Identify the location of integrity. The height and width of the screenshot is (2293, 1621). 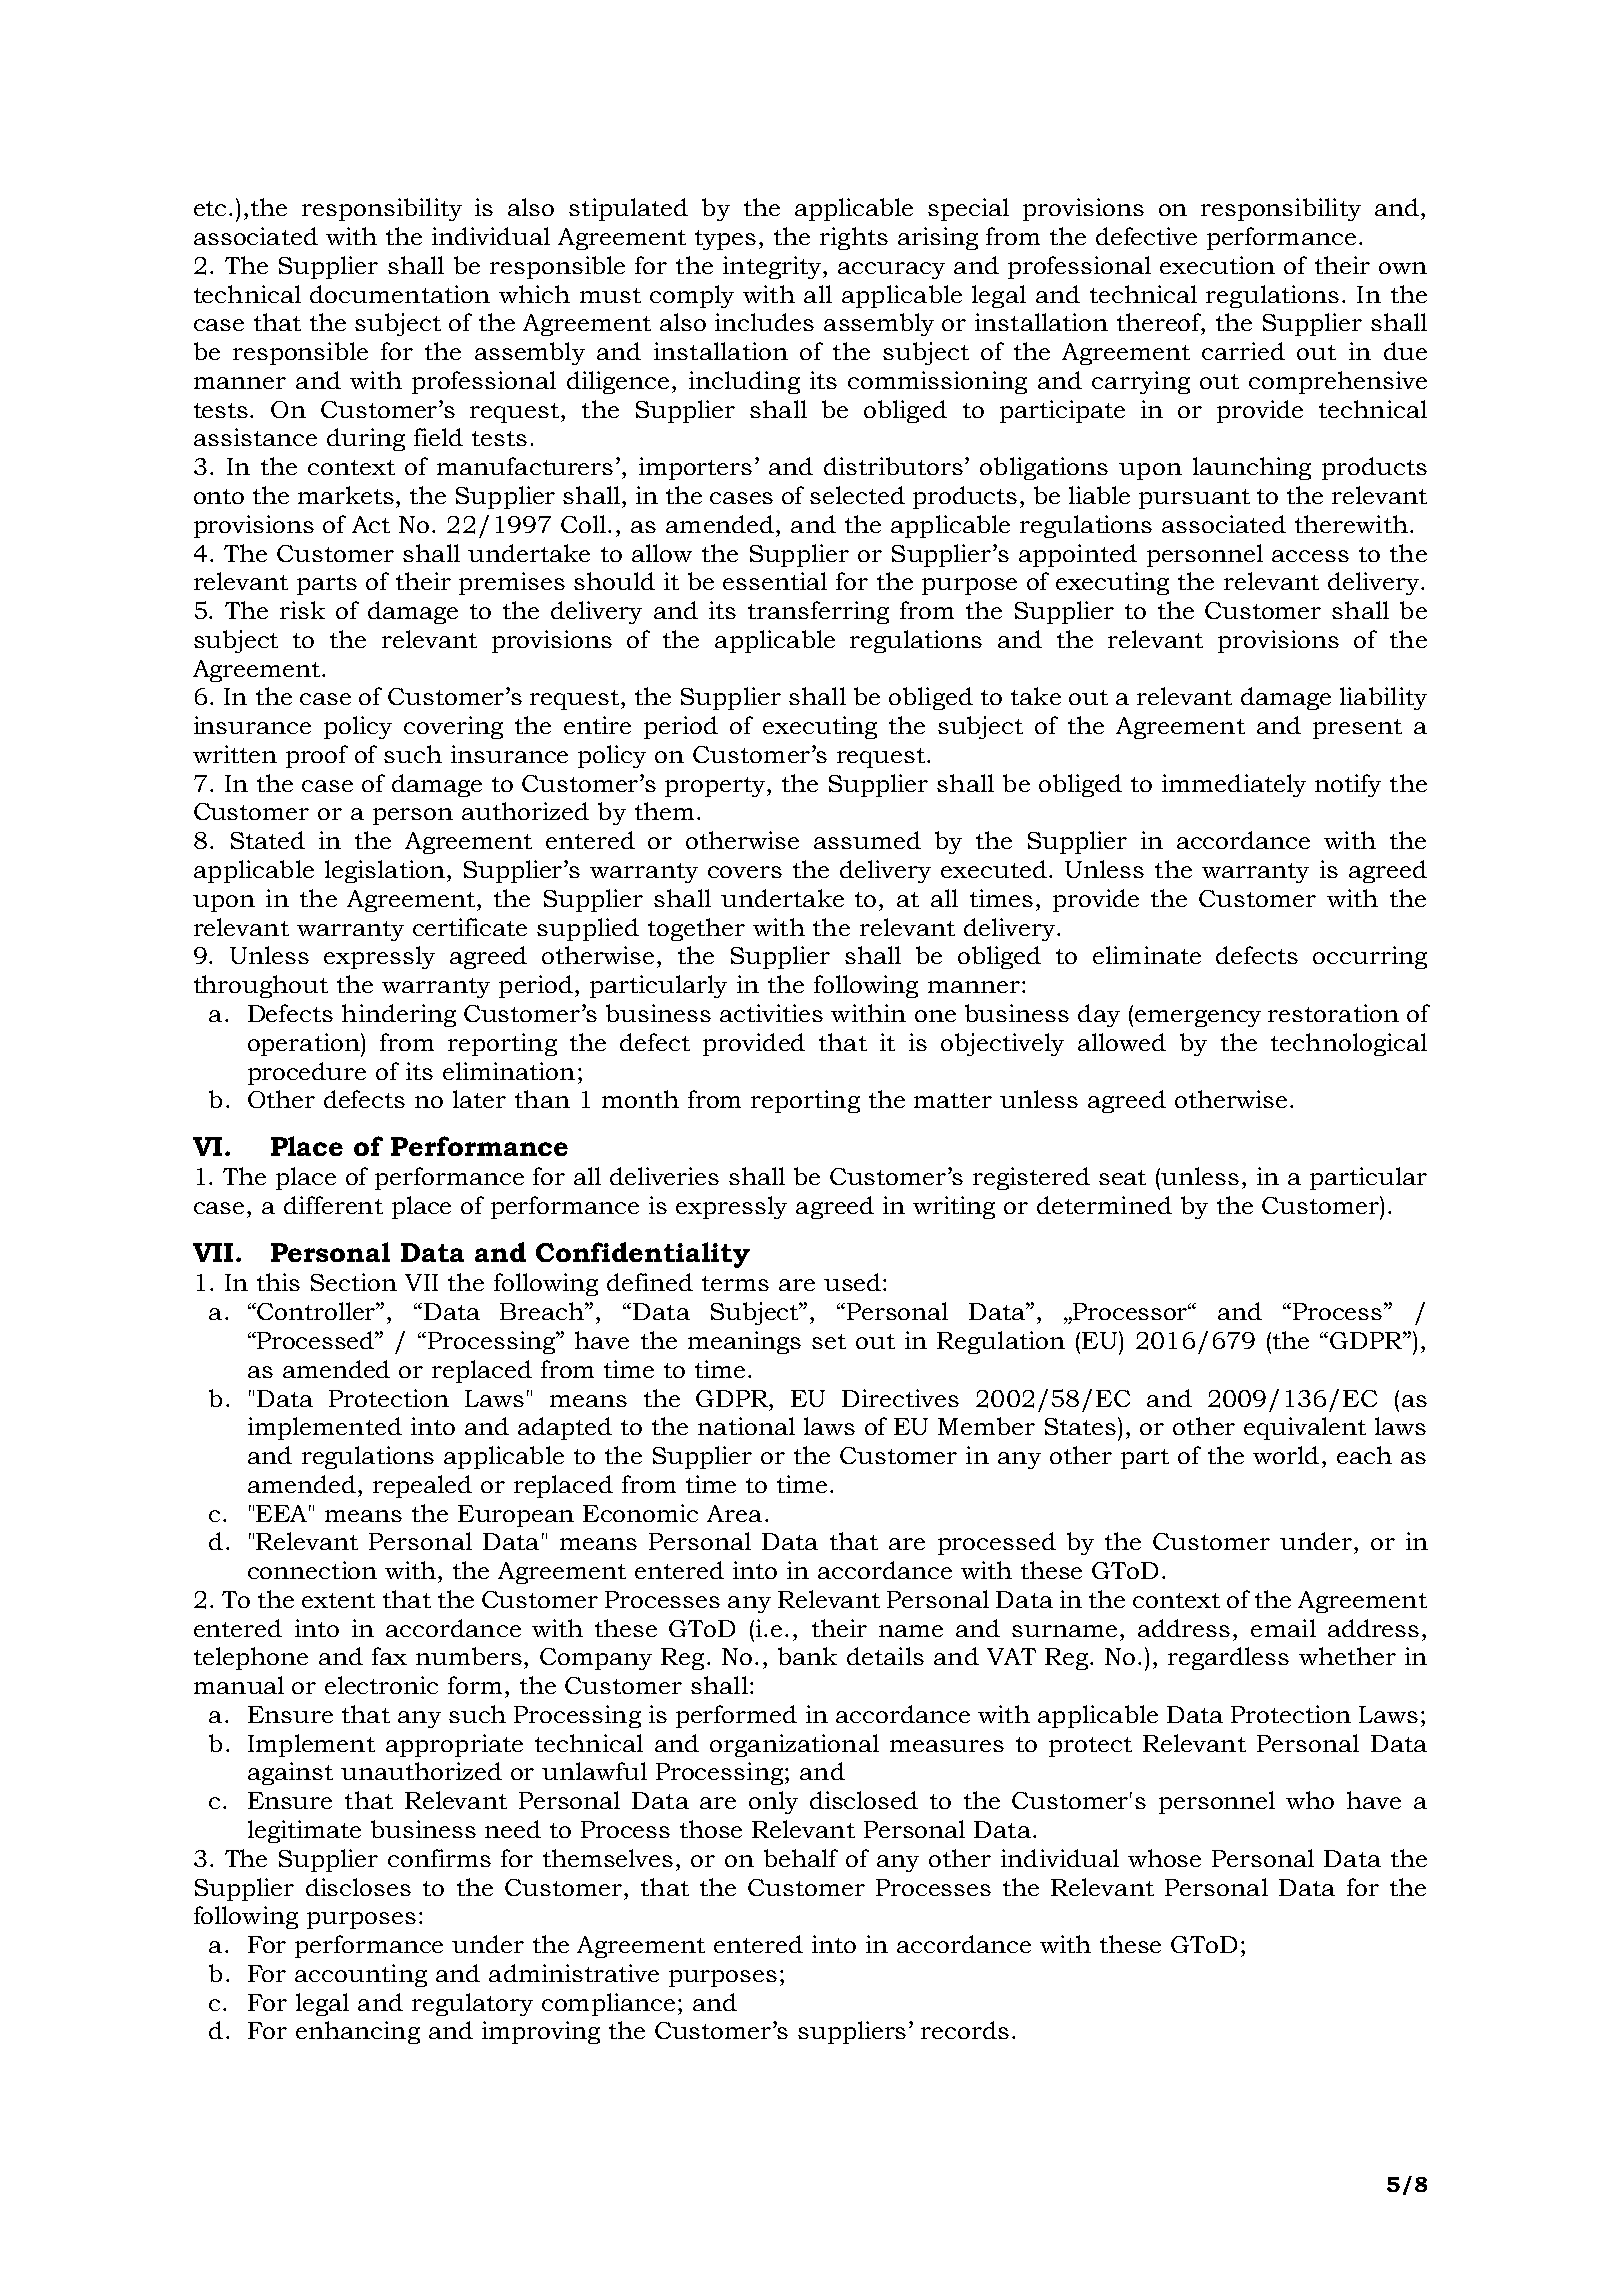
(773, 267).
